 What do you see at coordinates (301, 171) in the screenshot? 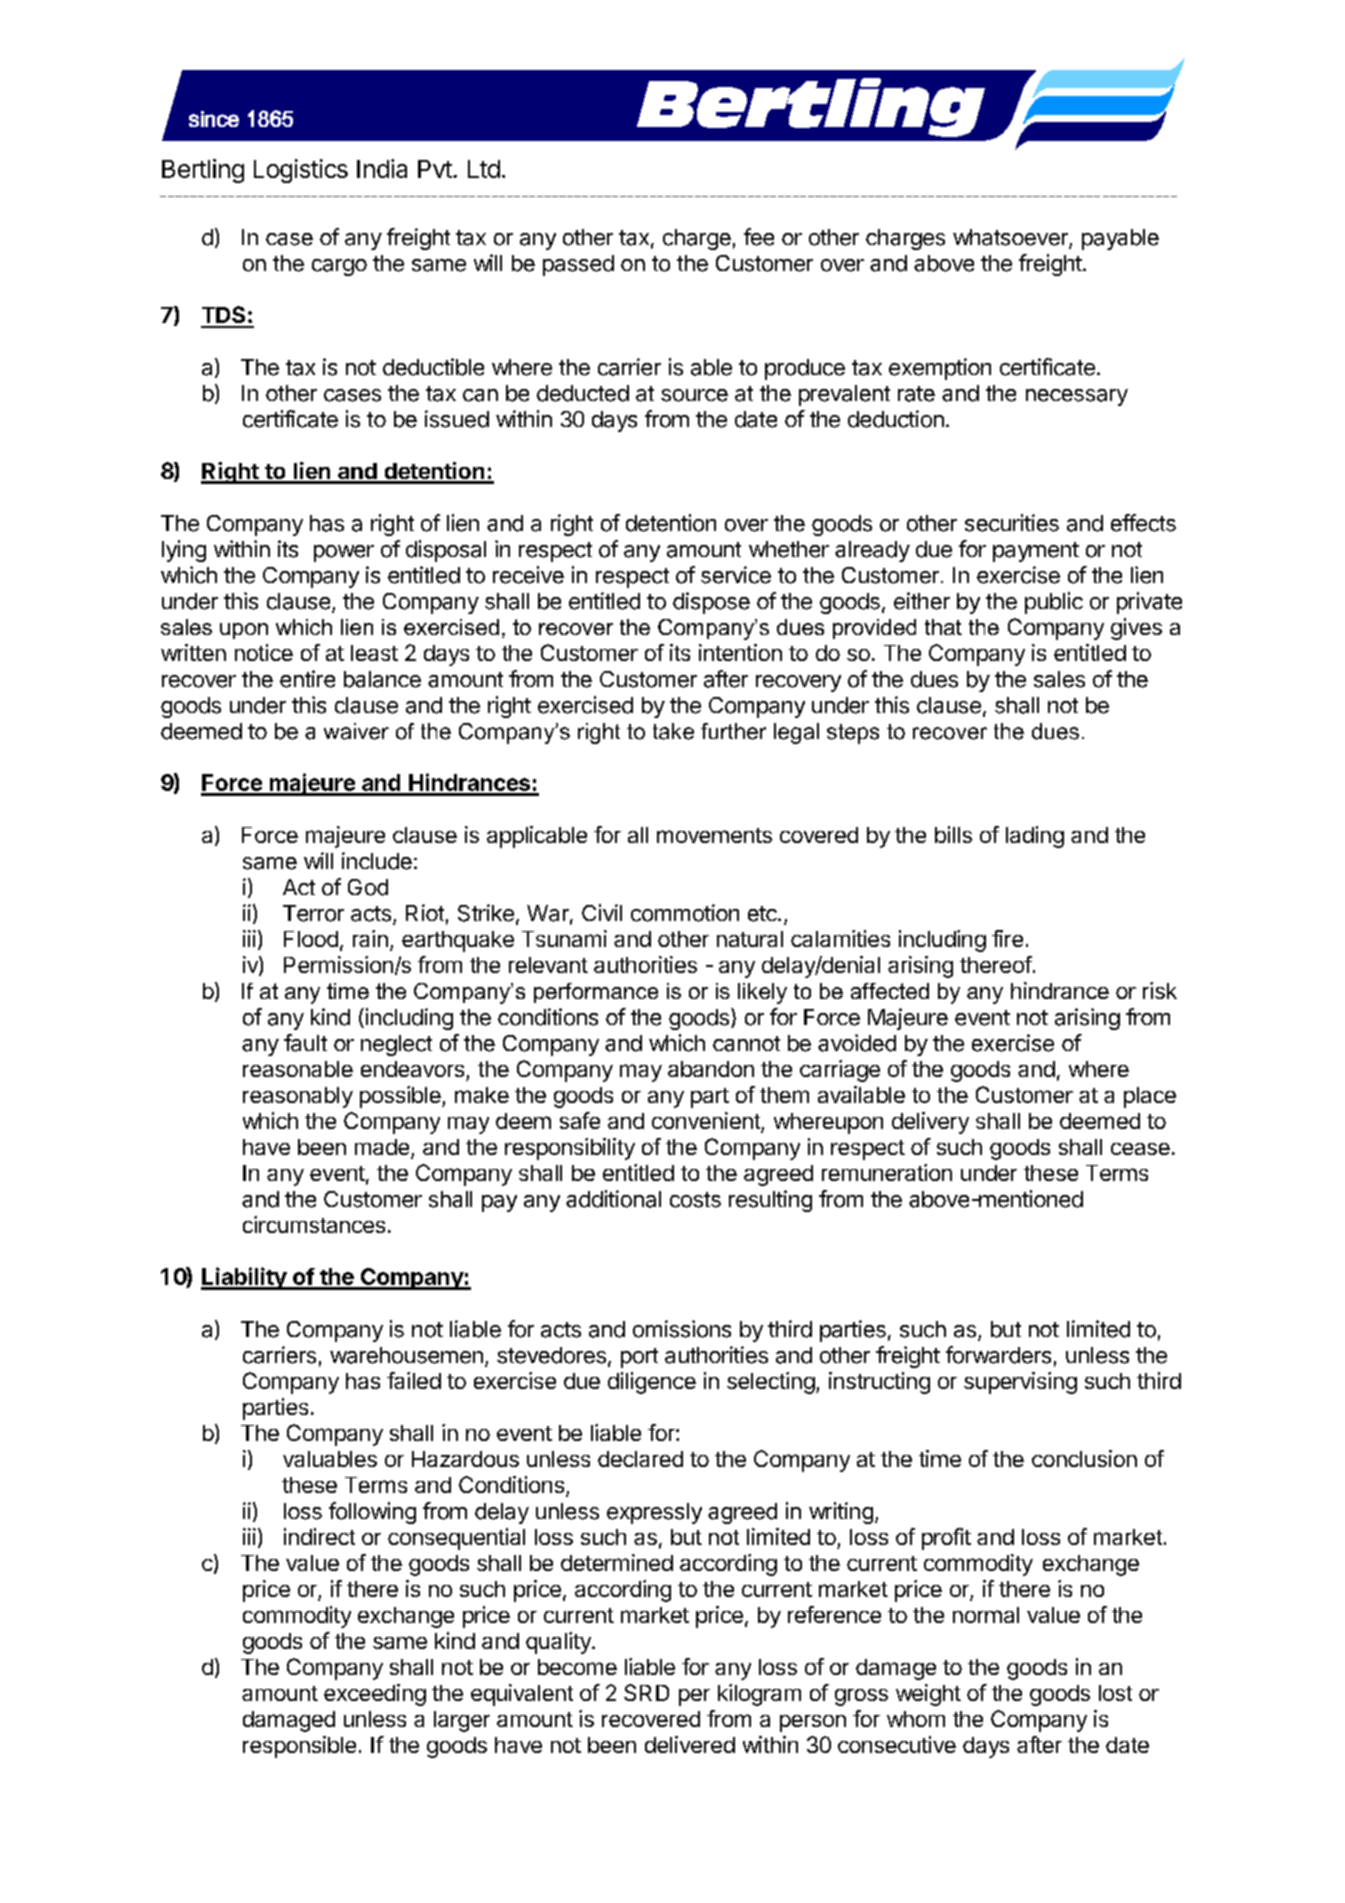
I see `Logistics` at bounding box center [301, 171].
